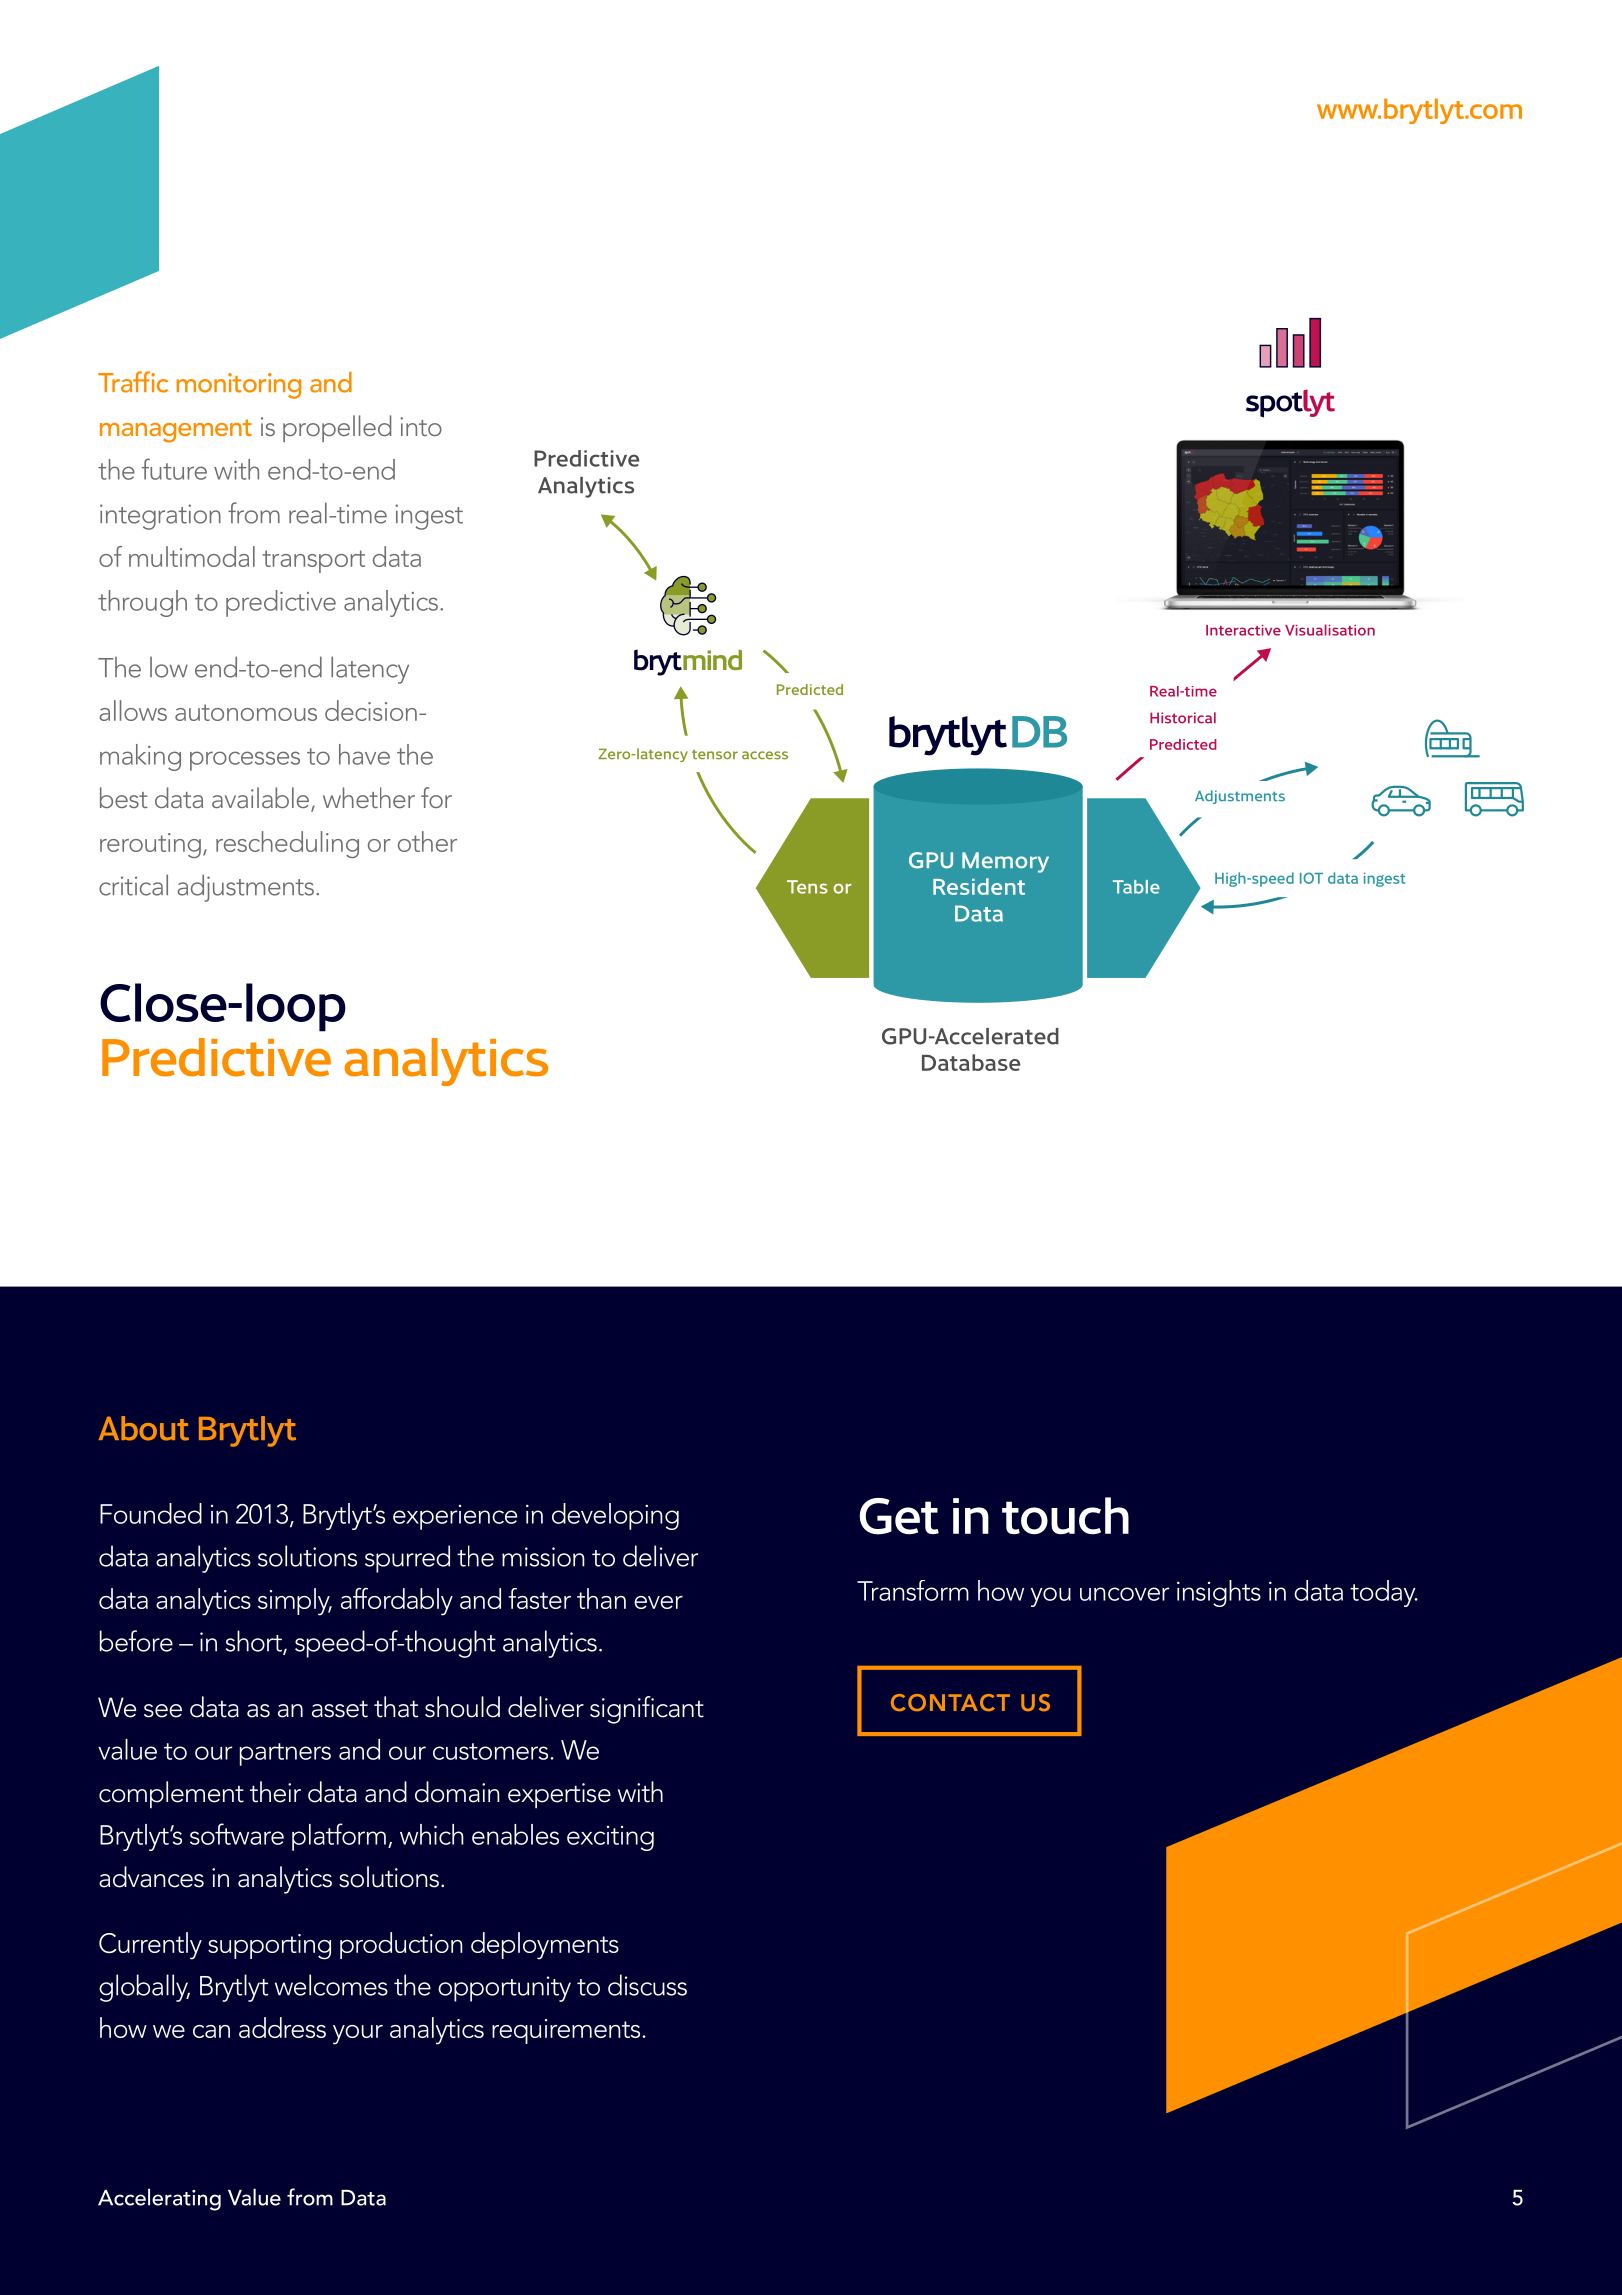 The height and width of the document is (2295, 1622). I want to click on Accelerating, so click(159, 2199).
